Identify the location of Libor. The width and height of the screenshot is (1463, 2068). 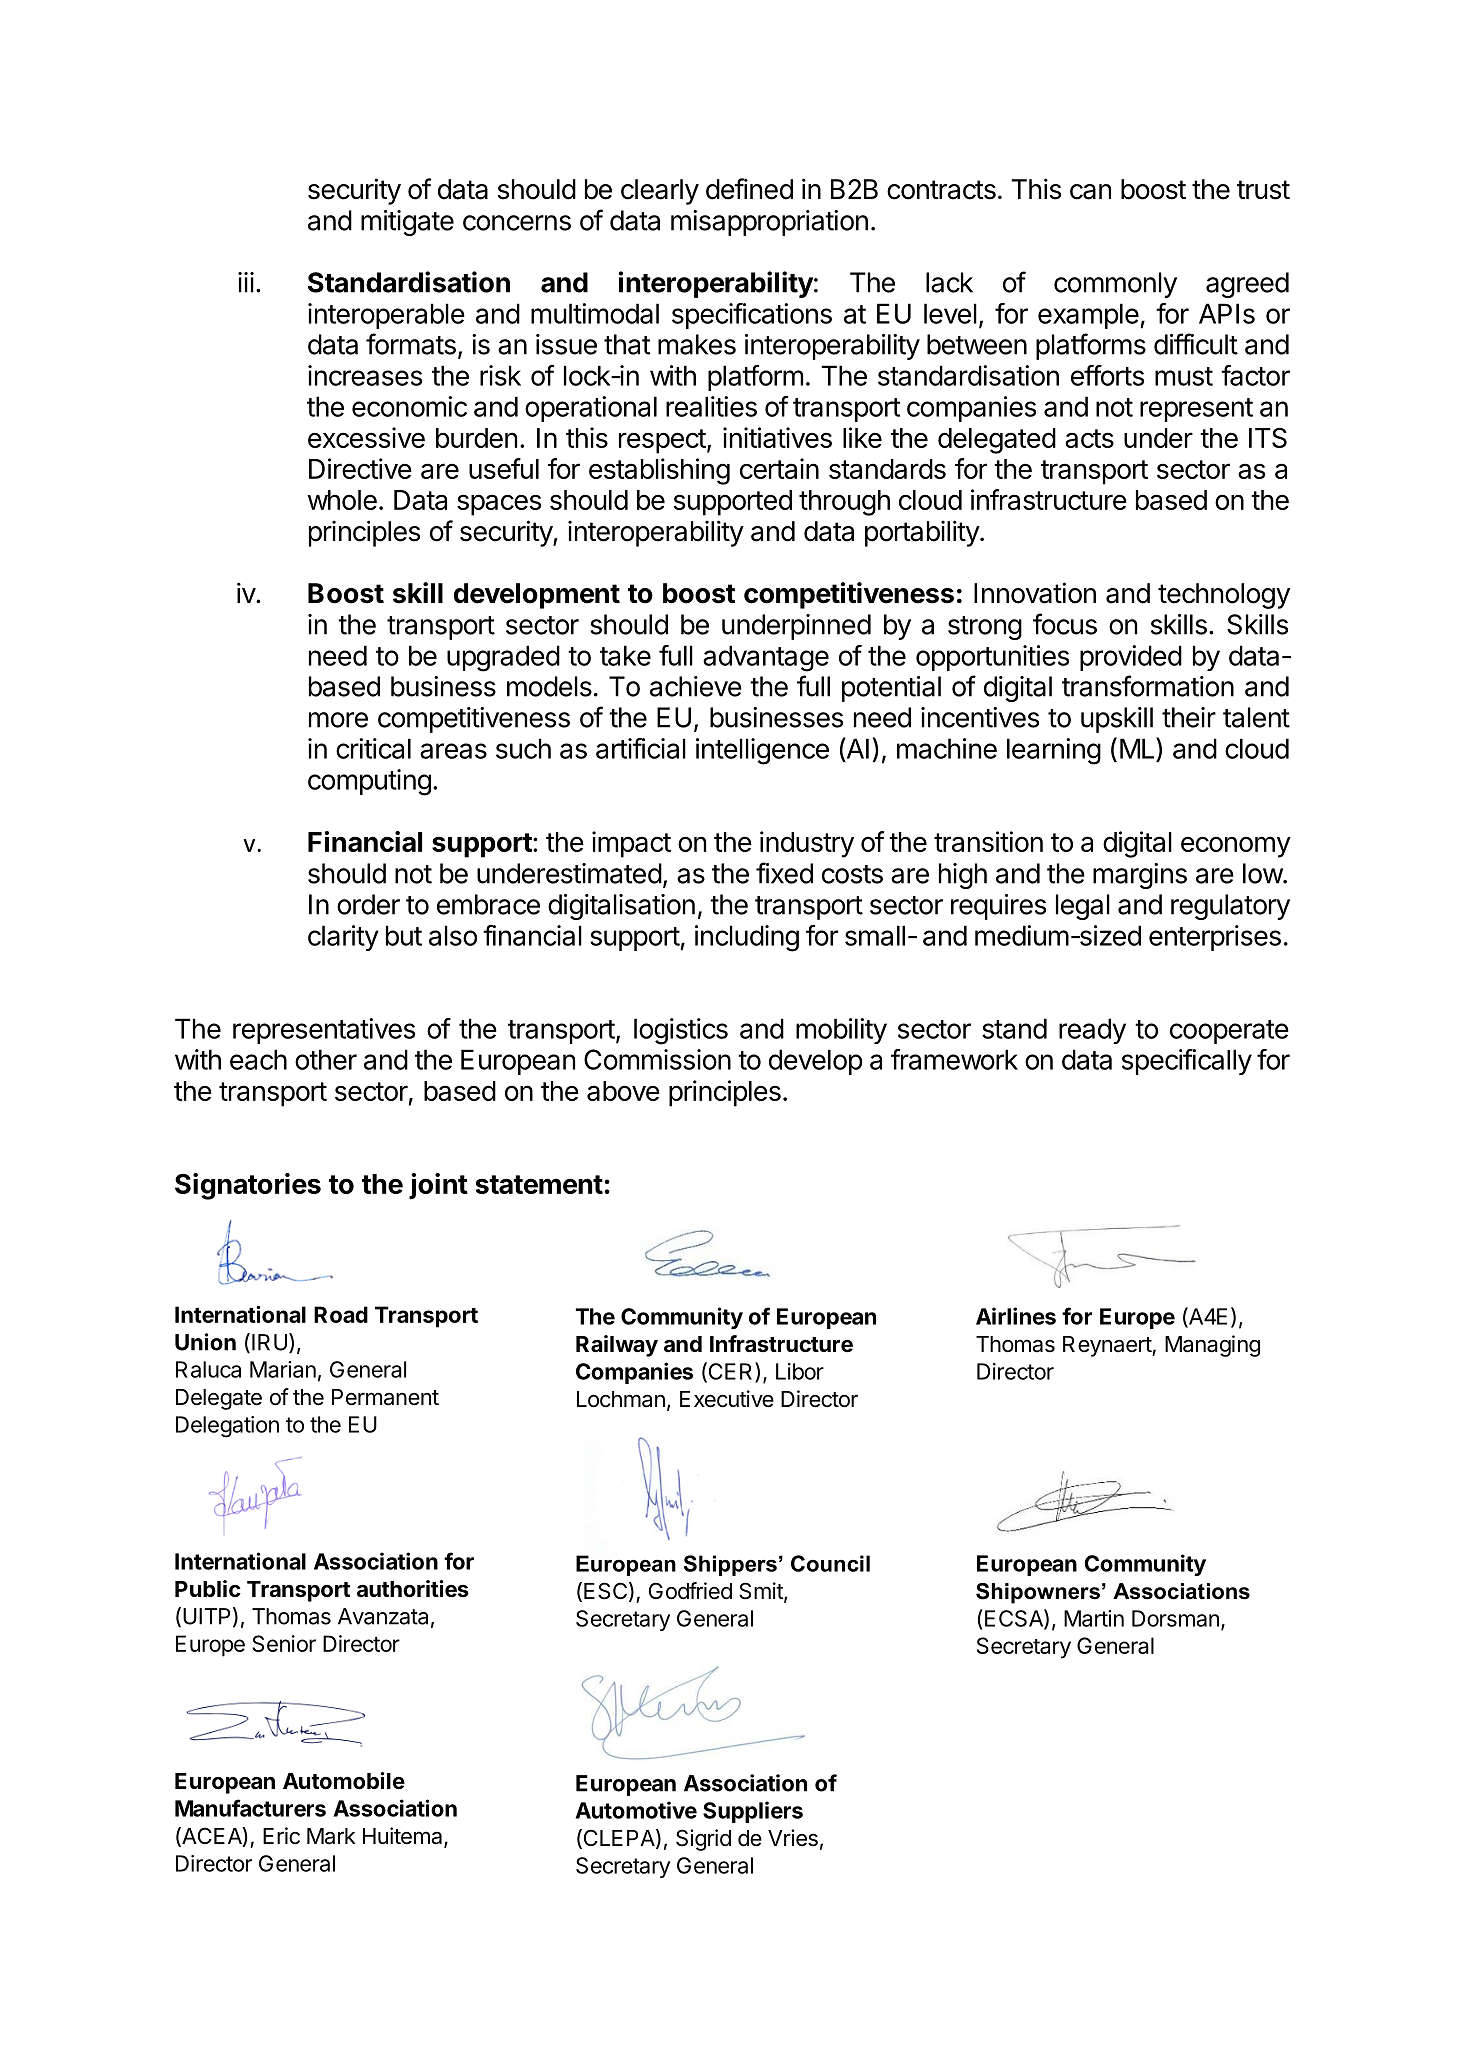
(800, 1371).
